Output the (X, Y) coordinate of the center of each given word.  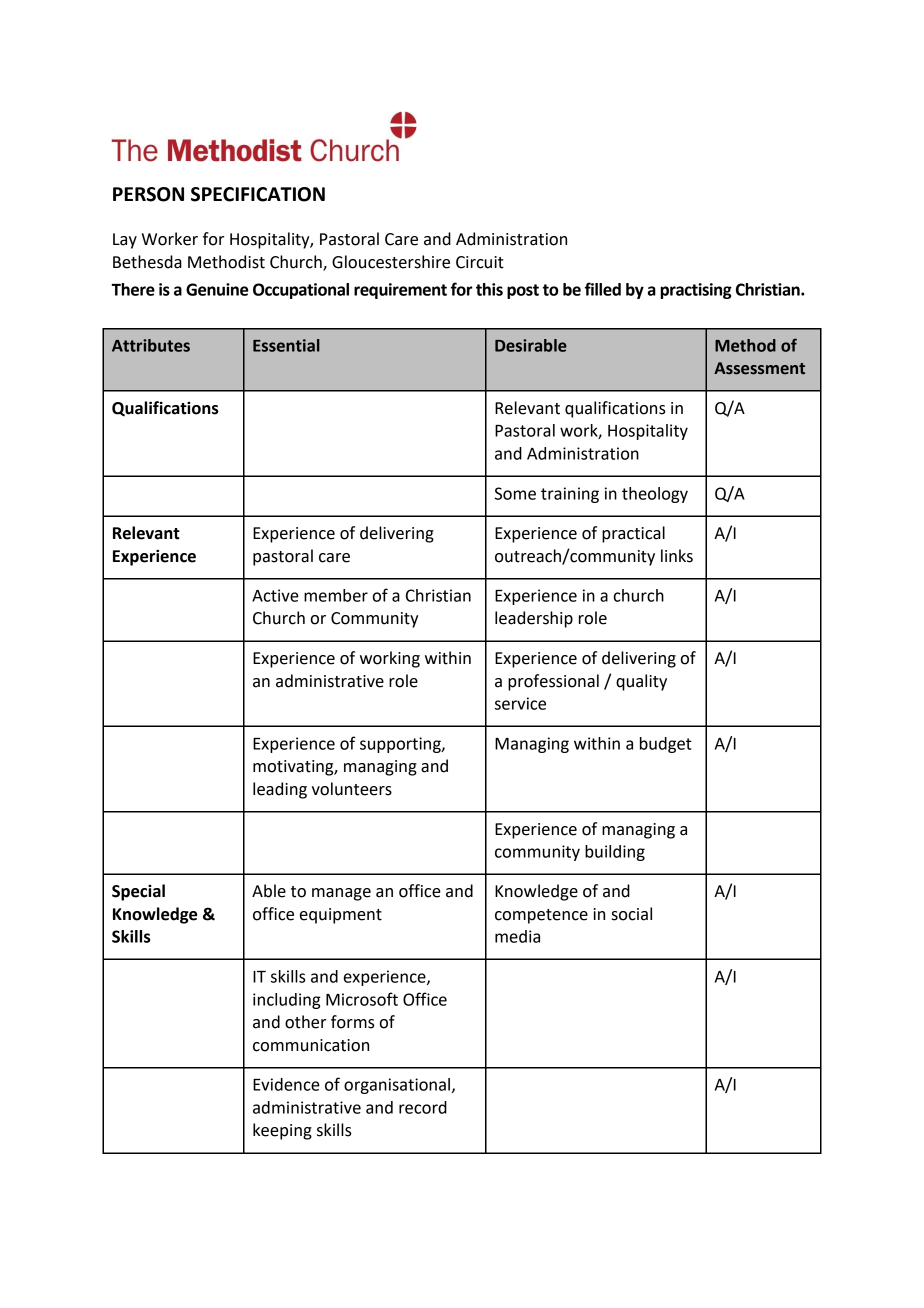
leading (280, 790)
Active (275, 595)
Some (515, 493)
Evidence (286, 1084)
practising (696, 291)
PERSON (148, 194)
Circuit (480, 262)
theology (655, 495)
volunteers (352, 789)
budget (666, 745)
